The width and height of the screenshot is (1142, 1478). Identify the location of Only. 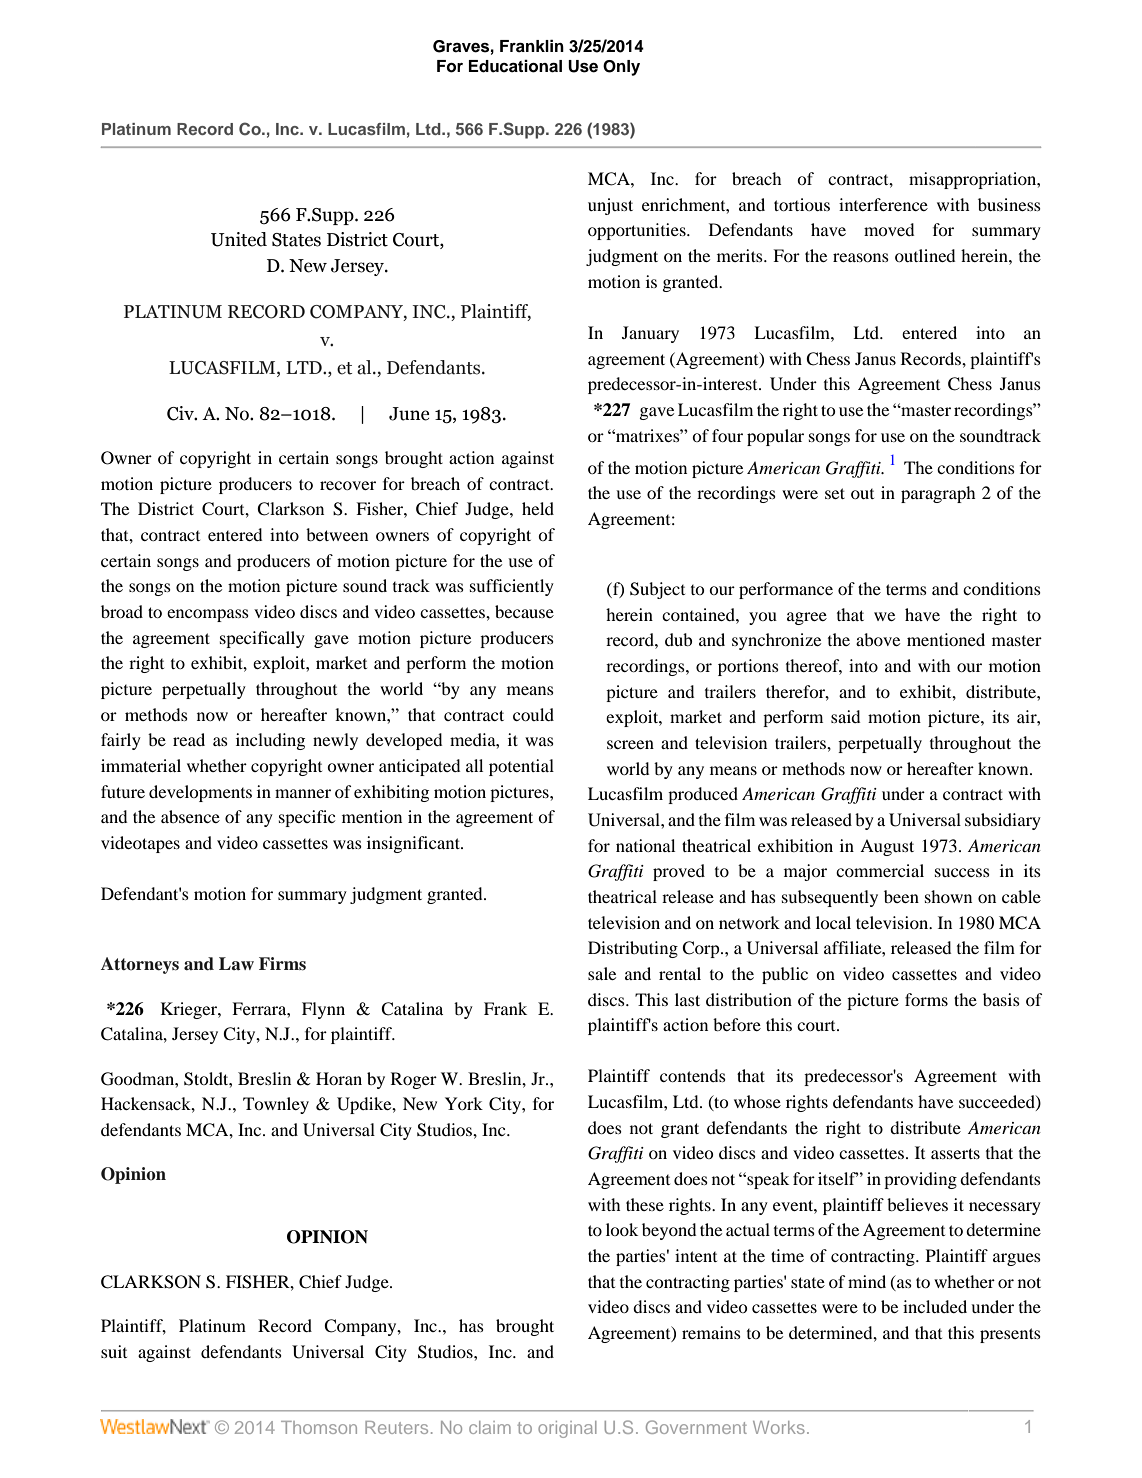
(621, 68).
